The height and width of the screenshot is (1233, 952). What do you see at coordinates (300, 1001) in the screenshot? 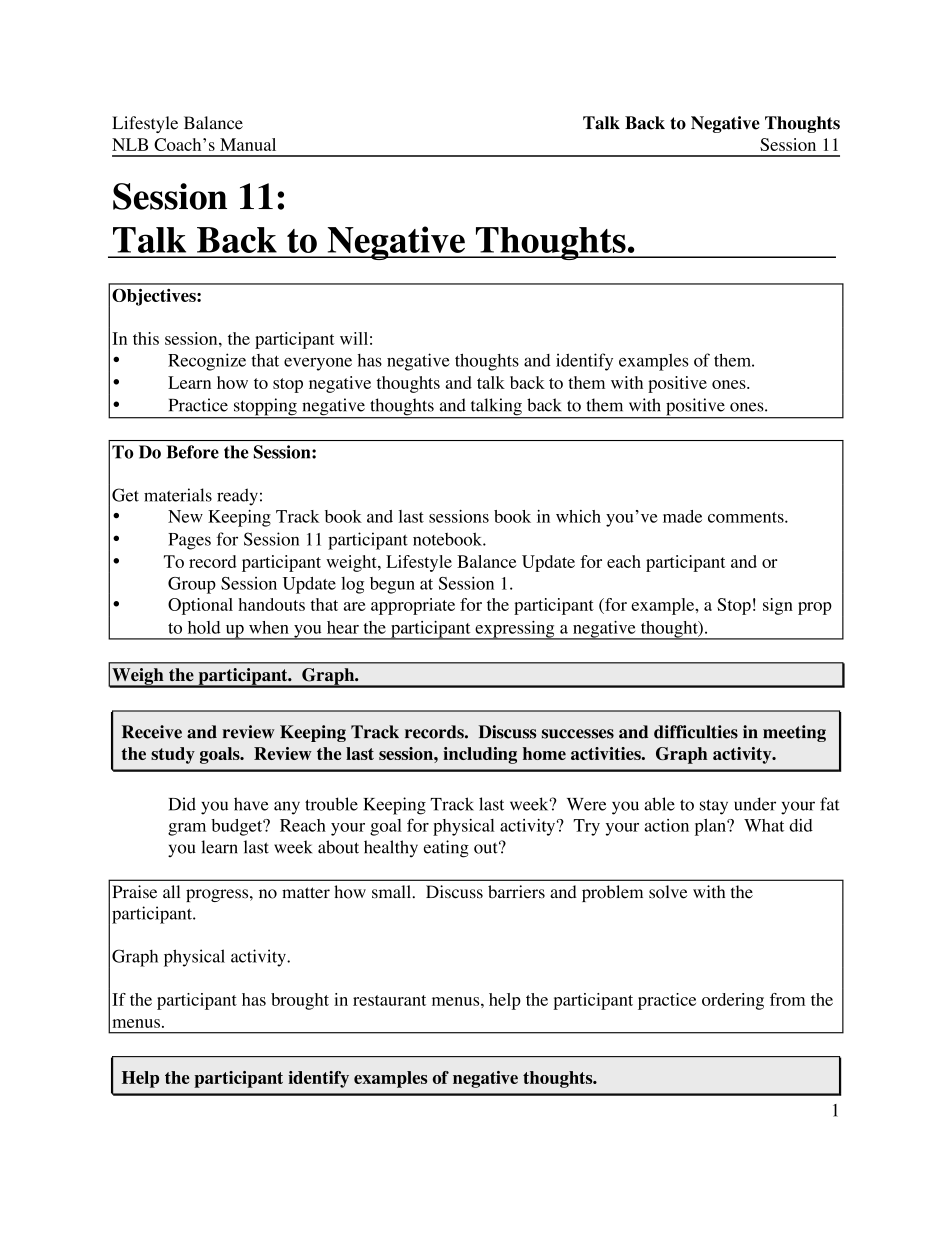
I see `brought` at bounding box center [300, 1001].
